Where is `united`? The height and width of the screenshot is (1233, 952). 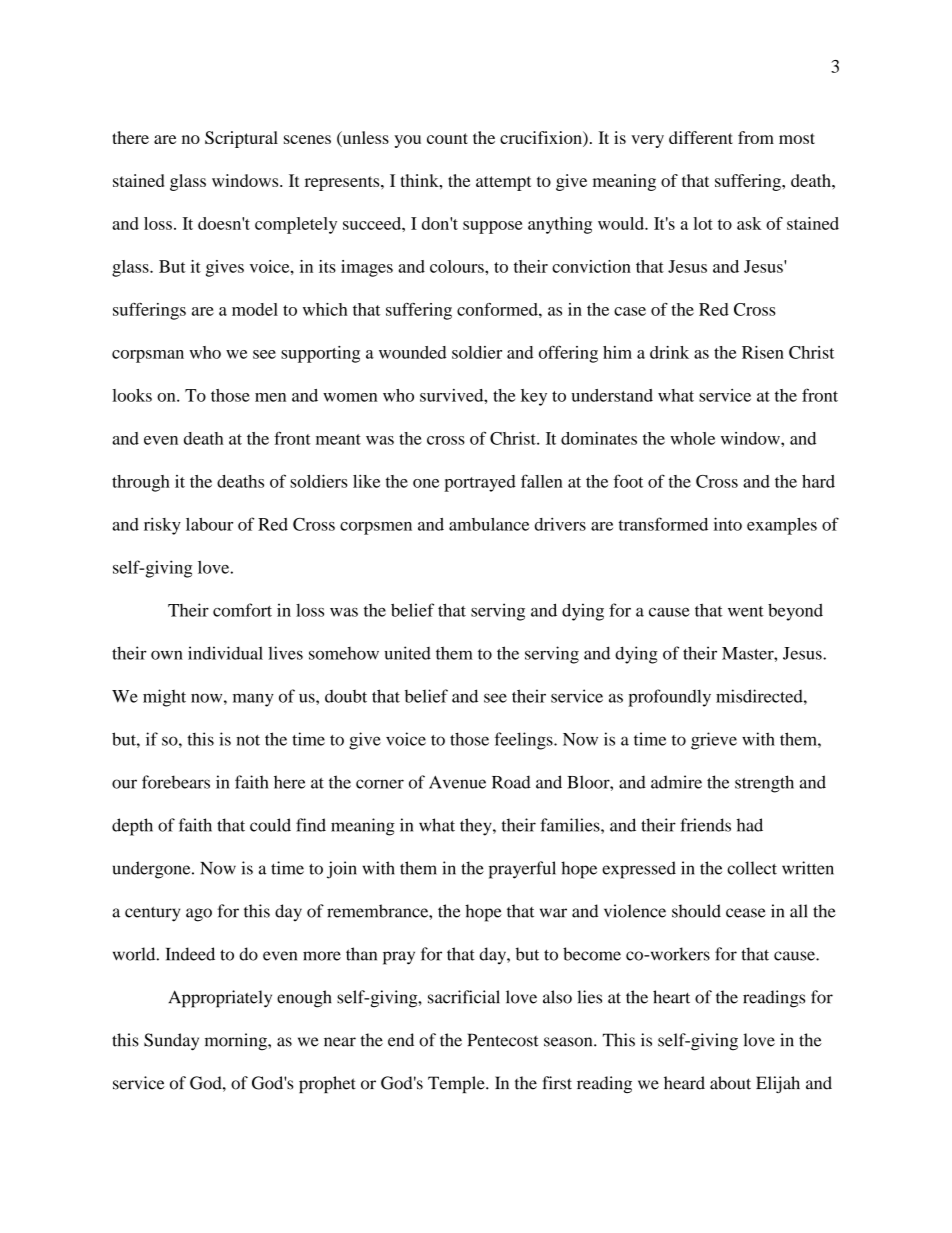 united is located at coordinates (408, 653).
